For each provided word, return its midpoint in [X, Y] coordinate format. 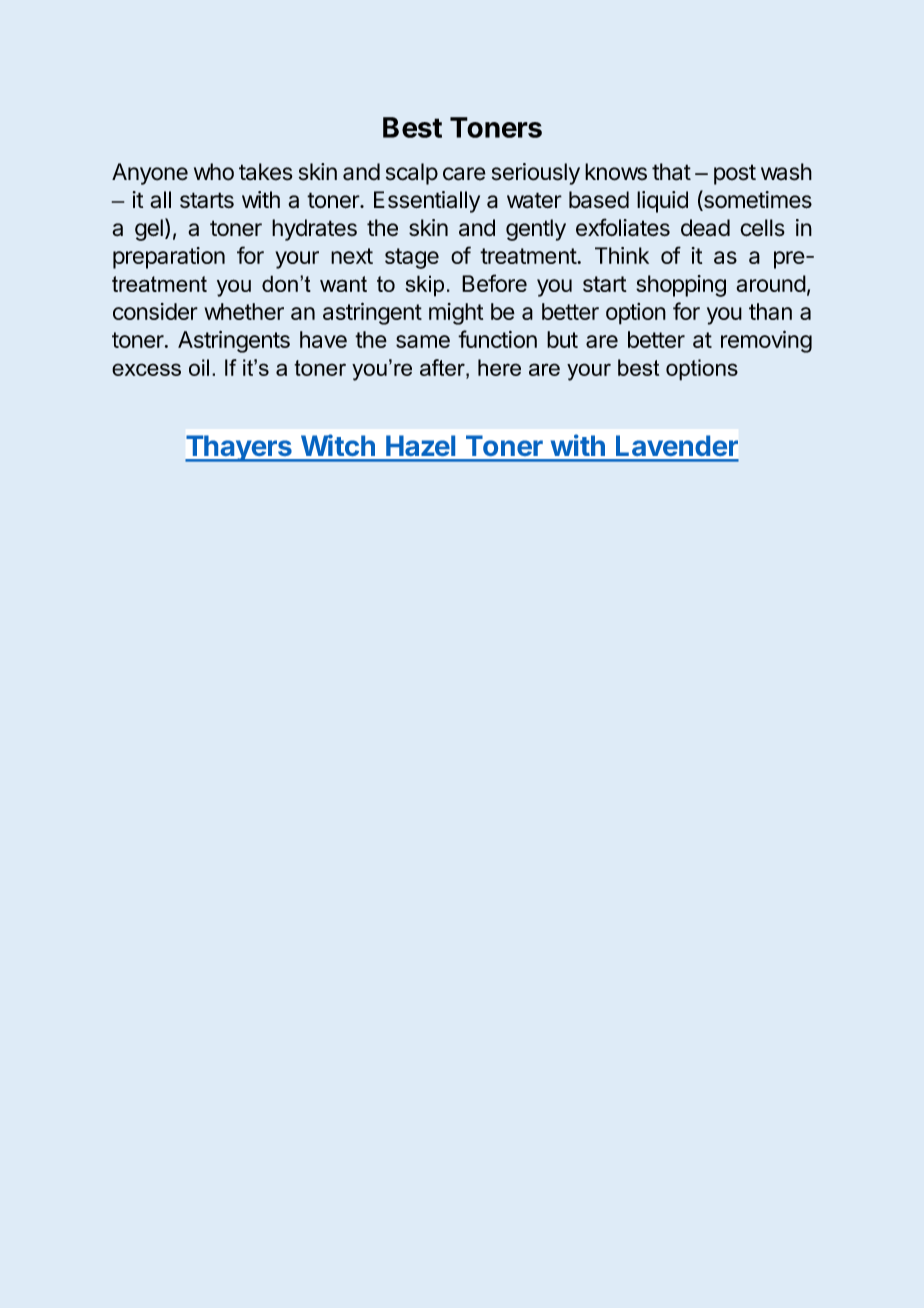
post [735, 174]
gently [536, 230]
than [770, 311]
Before [494, 283]
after [443, 367]
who [214, 172]
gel [149, 230]
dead [705, 227]
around [771, 283]
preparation [169, 258]
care [464, 174]
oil [199, 367]
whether [244, 311]
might [456, 314]
